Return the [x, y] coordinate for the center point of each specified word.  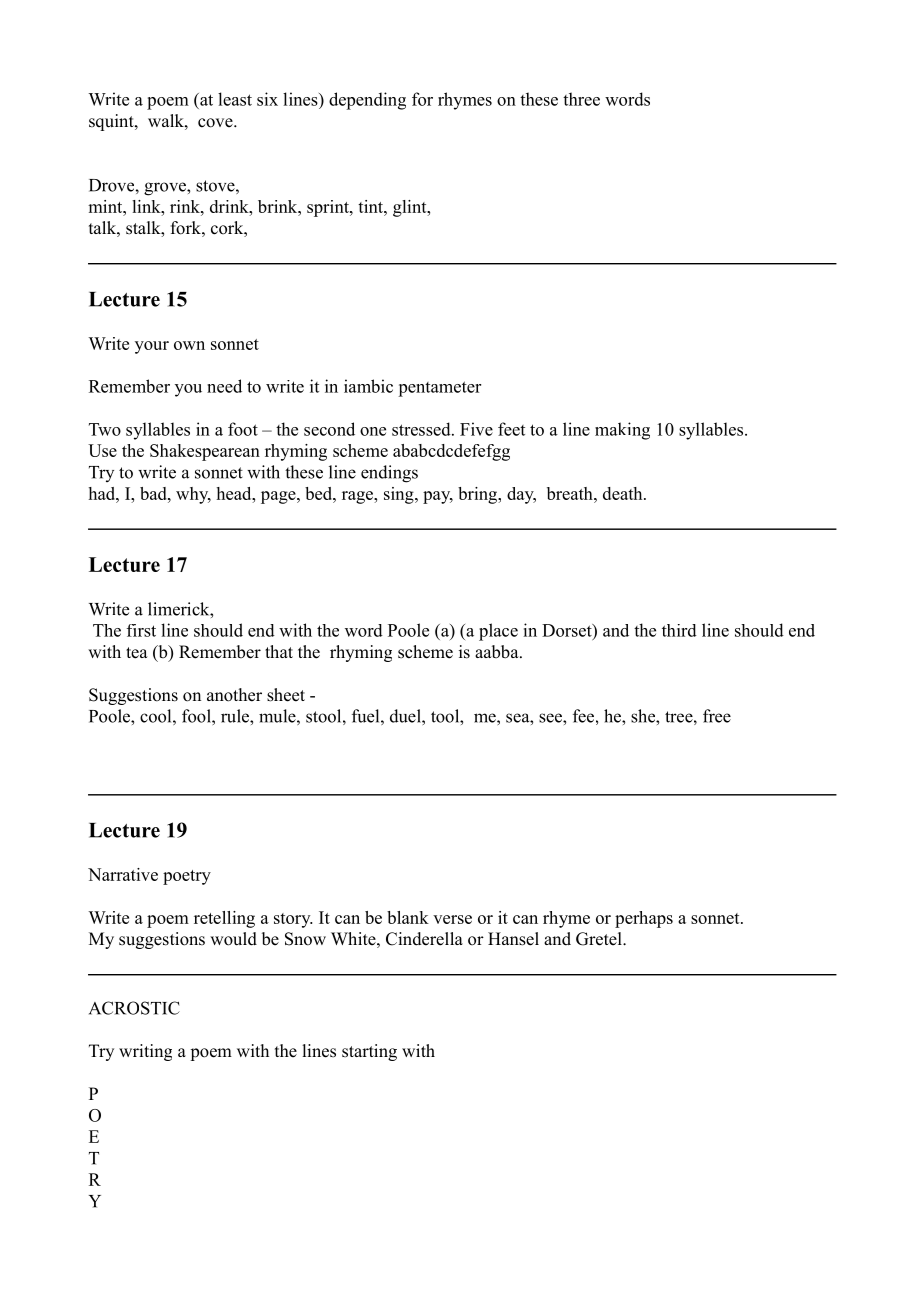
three [581, 99]
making [622, 431]
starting [369, 1052]
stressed [422, 429]
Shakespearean [205, 452]
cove [216, 123]
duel [406, 716]
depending [367, 101]
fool [197, 716]
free [717, 716]
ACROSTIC [134, 1008]
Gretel [600, 939]
